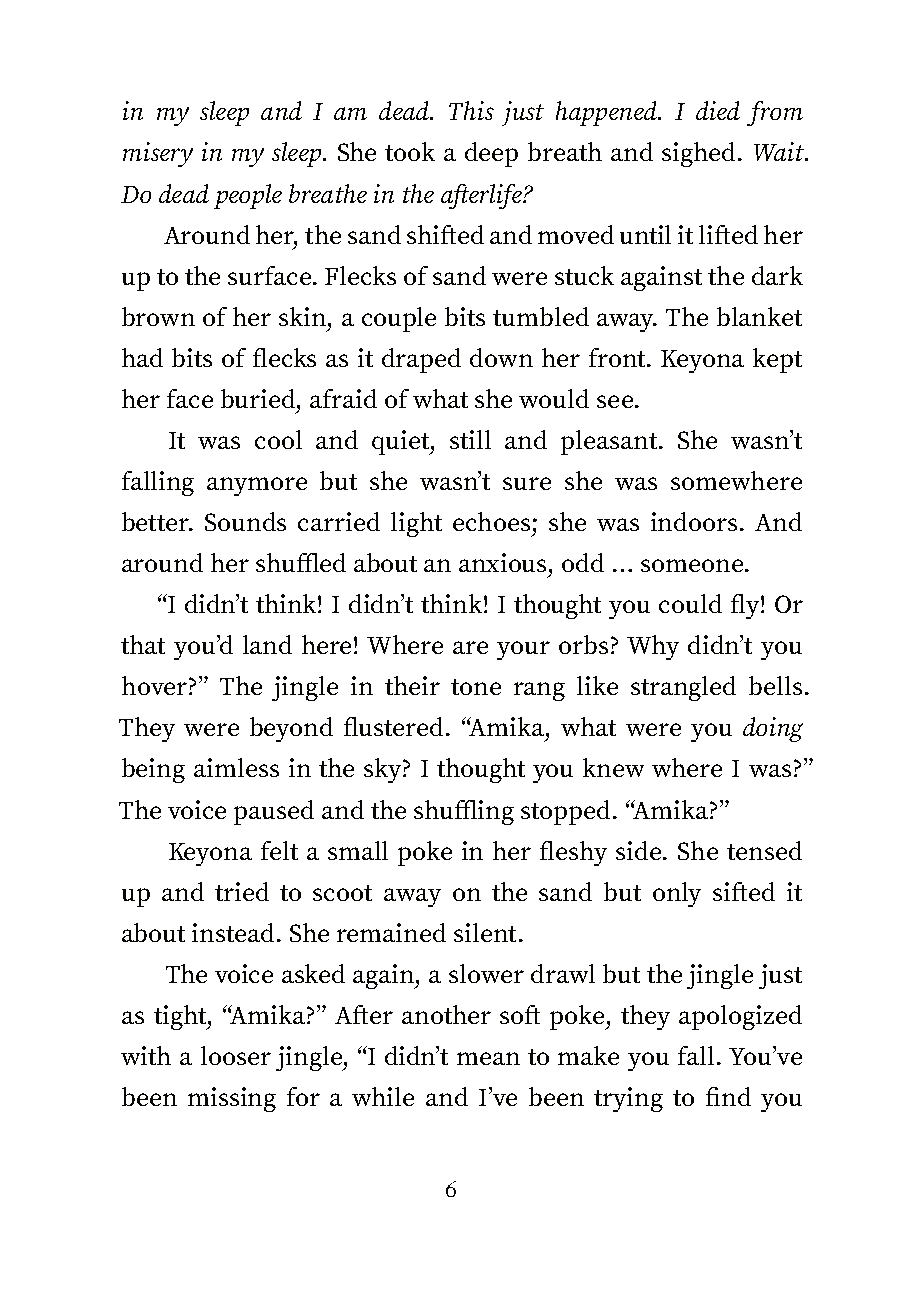 This screenshot has width=924, height=1295. What do you see at coordinates (690, 603) in the screenshot?
I see `could` at bounding box center [690, 603].
